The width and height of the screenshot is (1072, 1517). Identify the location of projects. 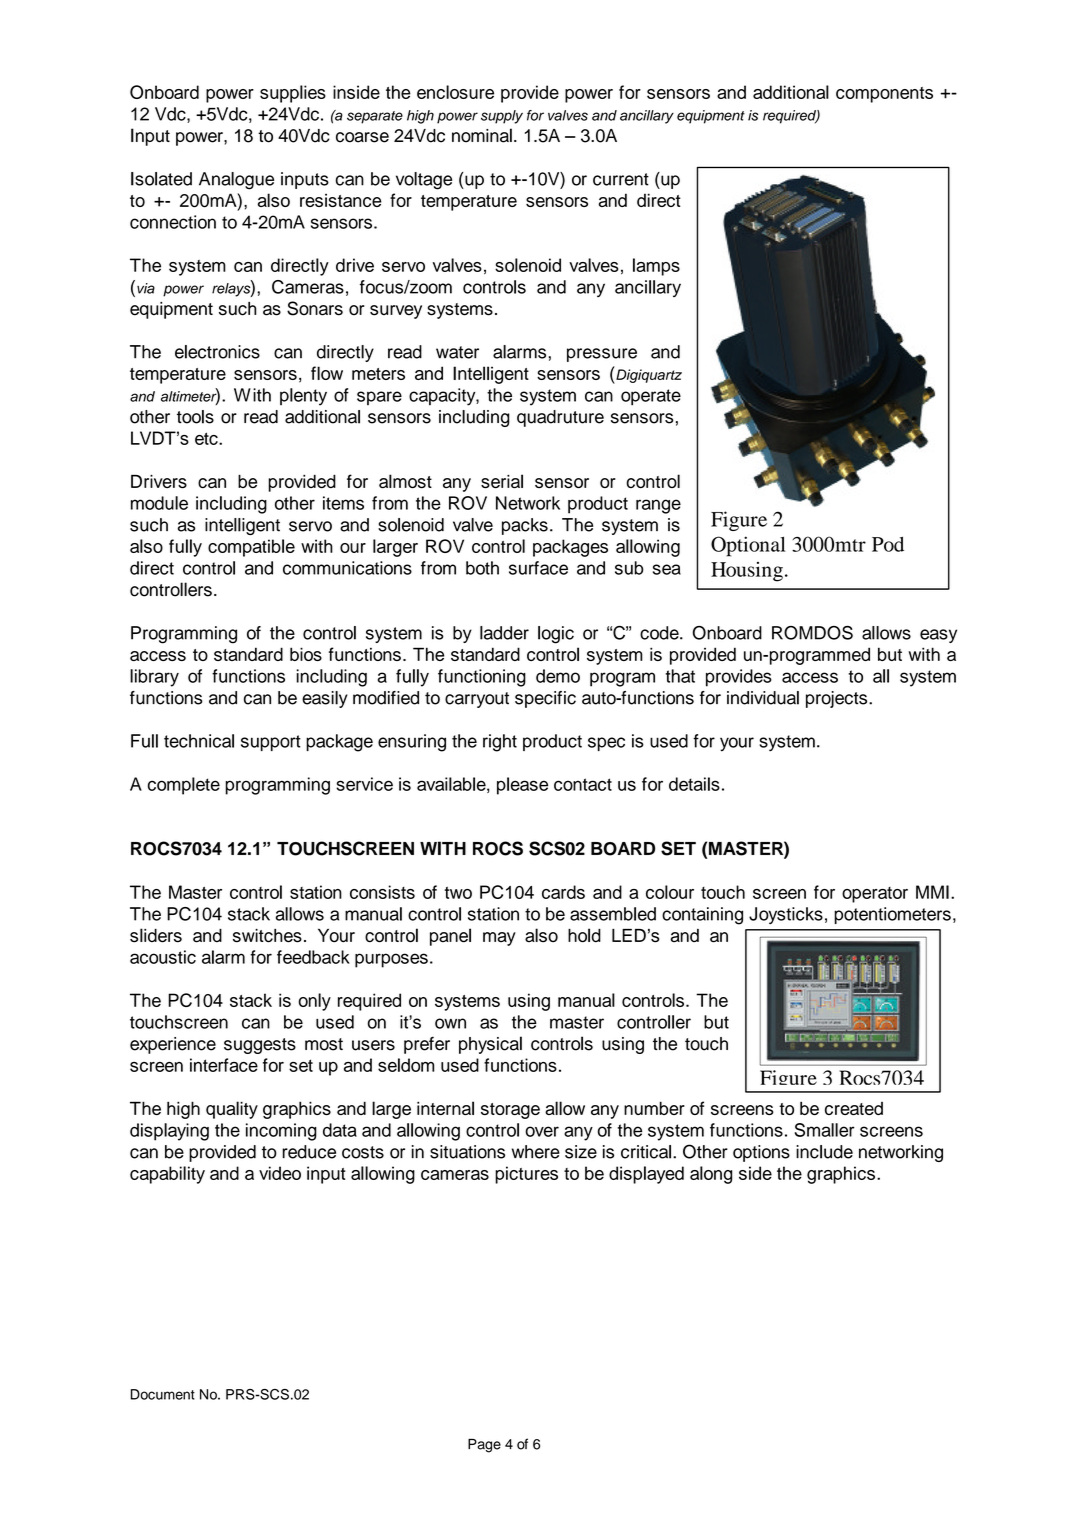
(838, 699).
